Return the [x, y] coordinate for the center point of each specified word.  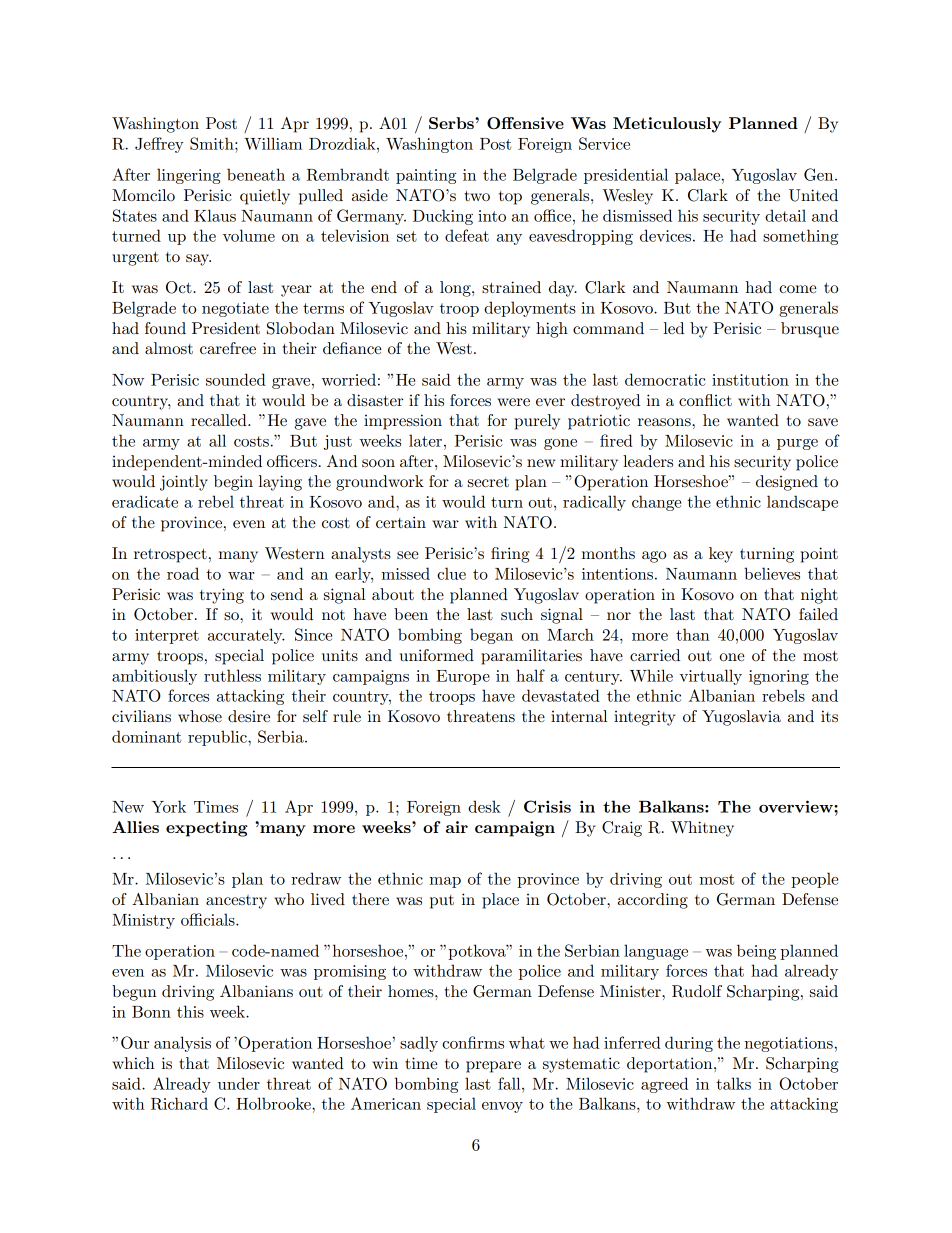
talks [733, 1083]
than [693, 634]
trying [222, 596]
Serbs [452, 123]
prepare [493, 1067]
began [491, 636]
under [239, 1083]
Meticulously [667, 125]
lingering [189, 176]
